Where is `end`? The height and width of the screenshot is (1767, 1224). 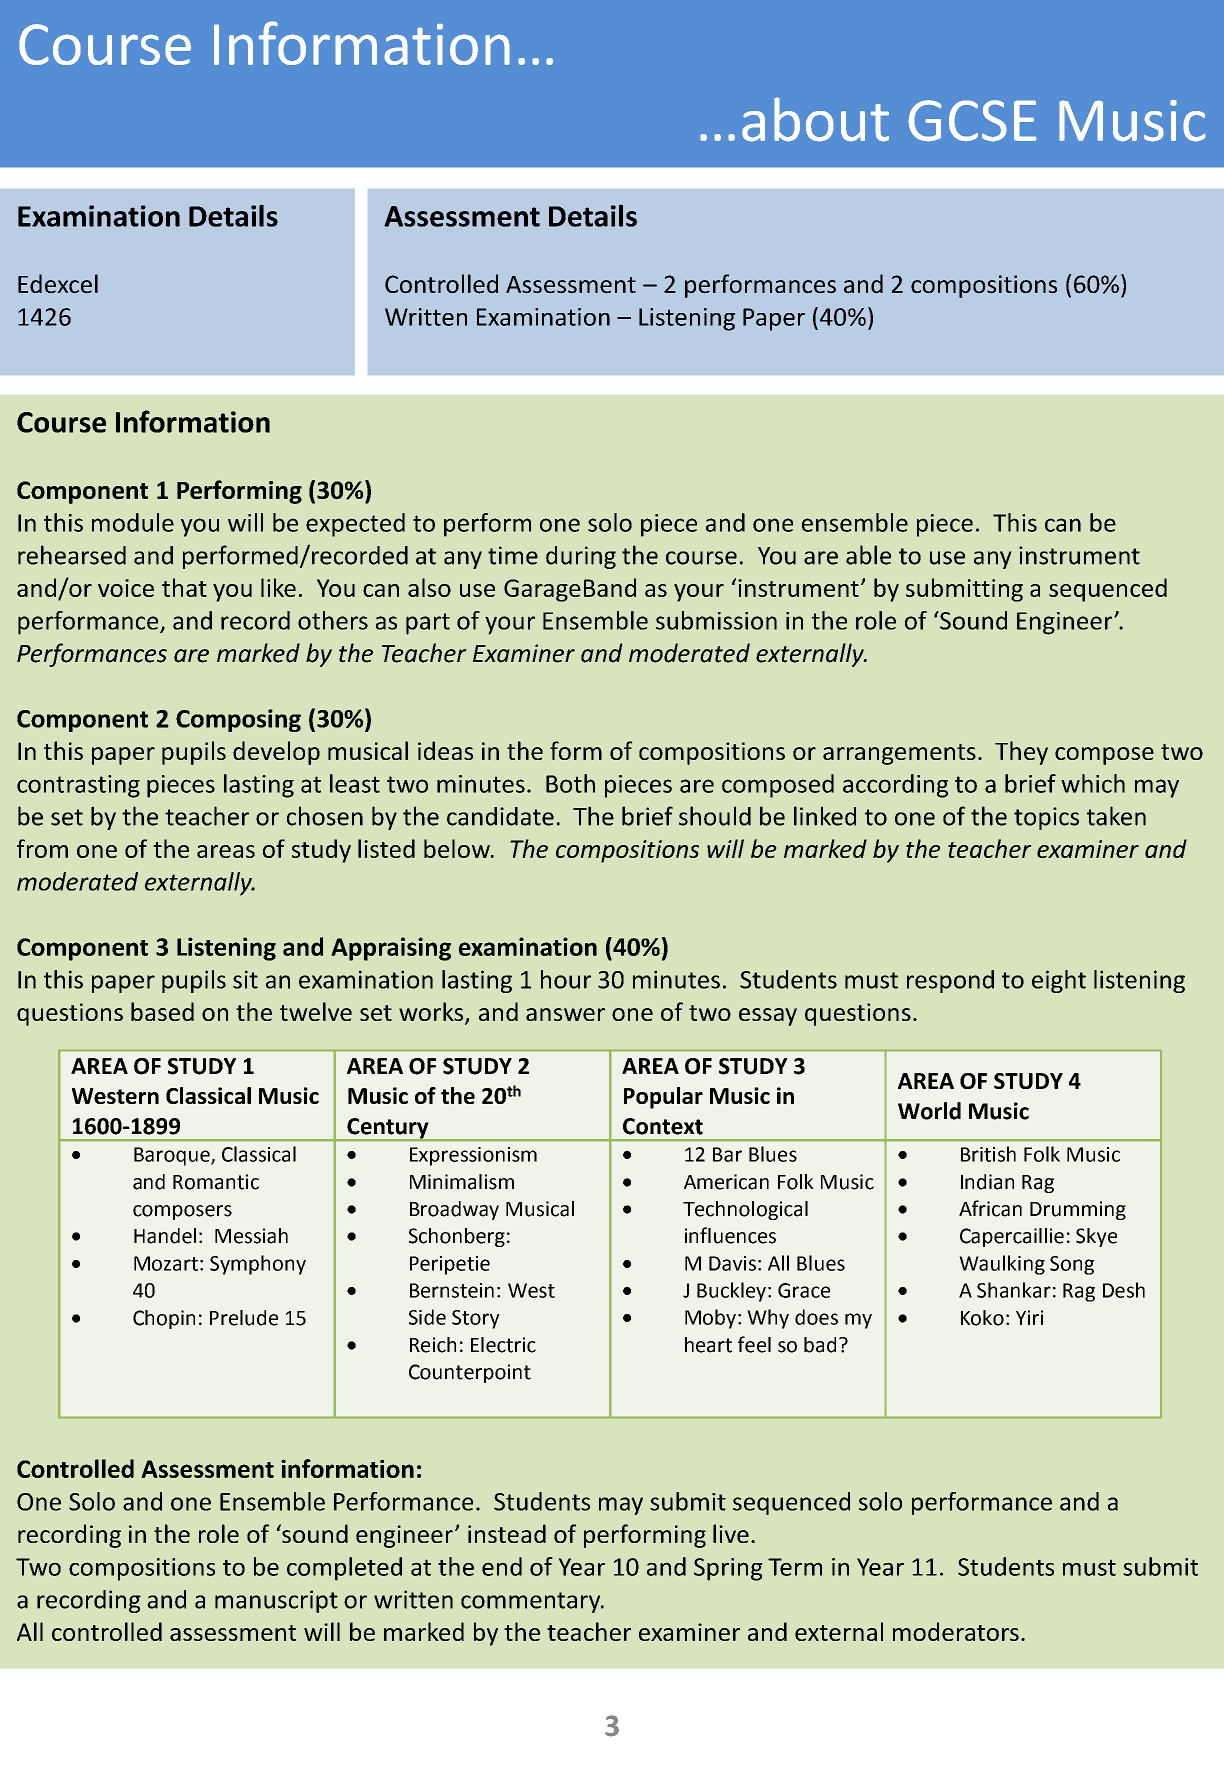 end is located at coordinates (502, 1566).
